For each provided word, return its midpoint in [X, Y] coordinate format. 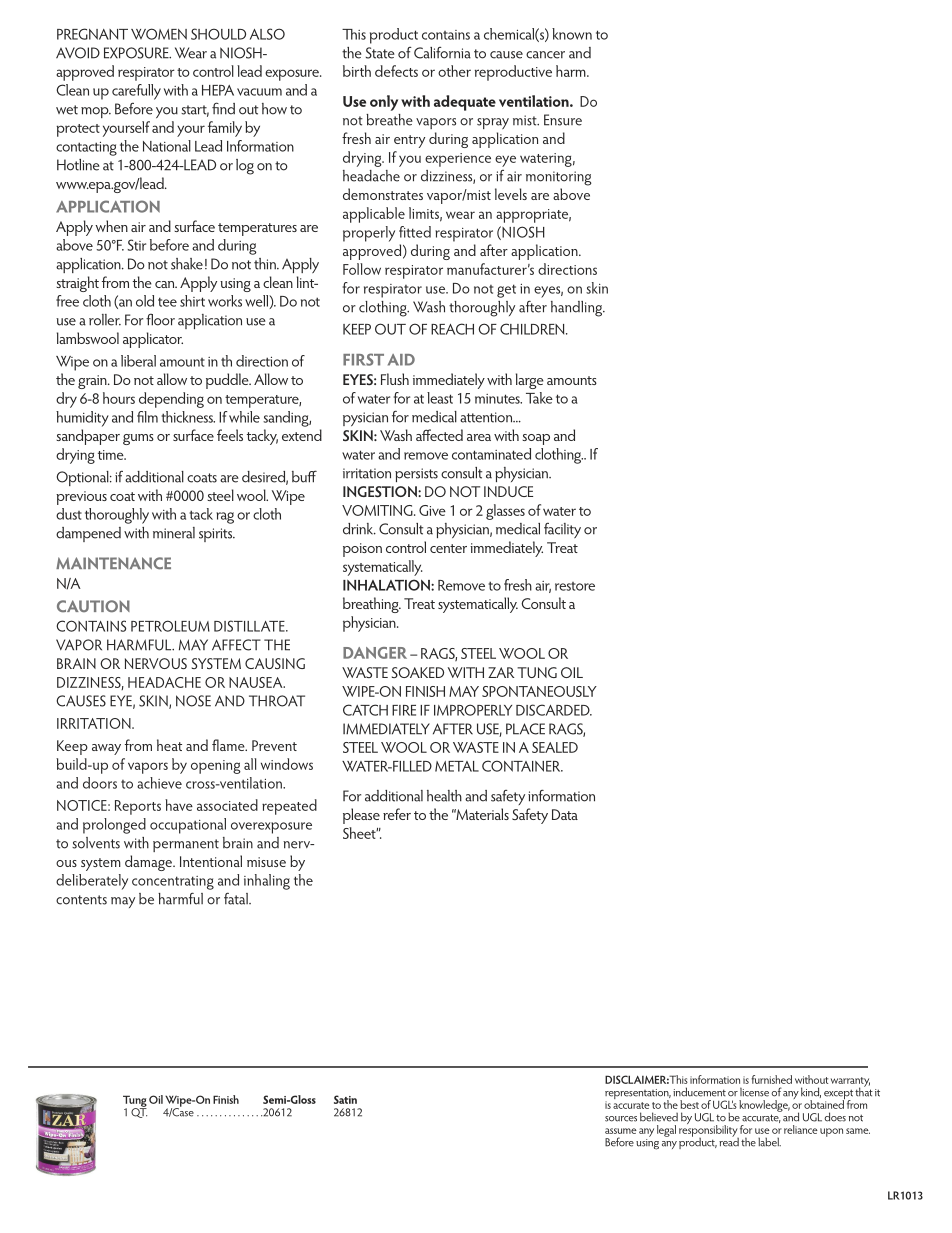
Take [539, 398]
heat [169, 745]
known [572, 34]
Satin [345, 1099]
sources [621, 1119]
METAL [457, 766]
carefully [136, 92]
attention [487, 417]
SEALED [555, 747]
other [454, 71]
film [147, 417]
